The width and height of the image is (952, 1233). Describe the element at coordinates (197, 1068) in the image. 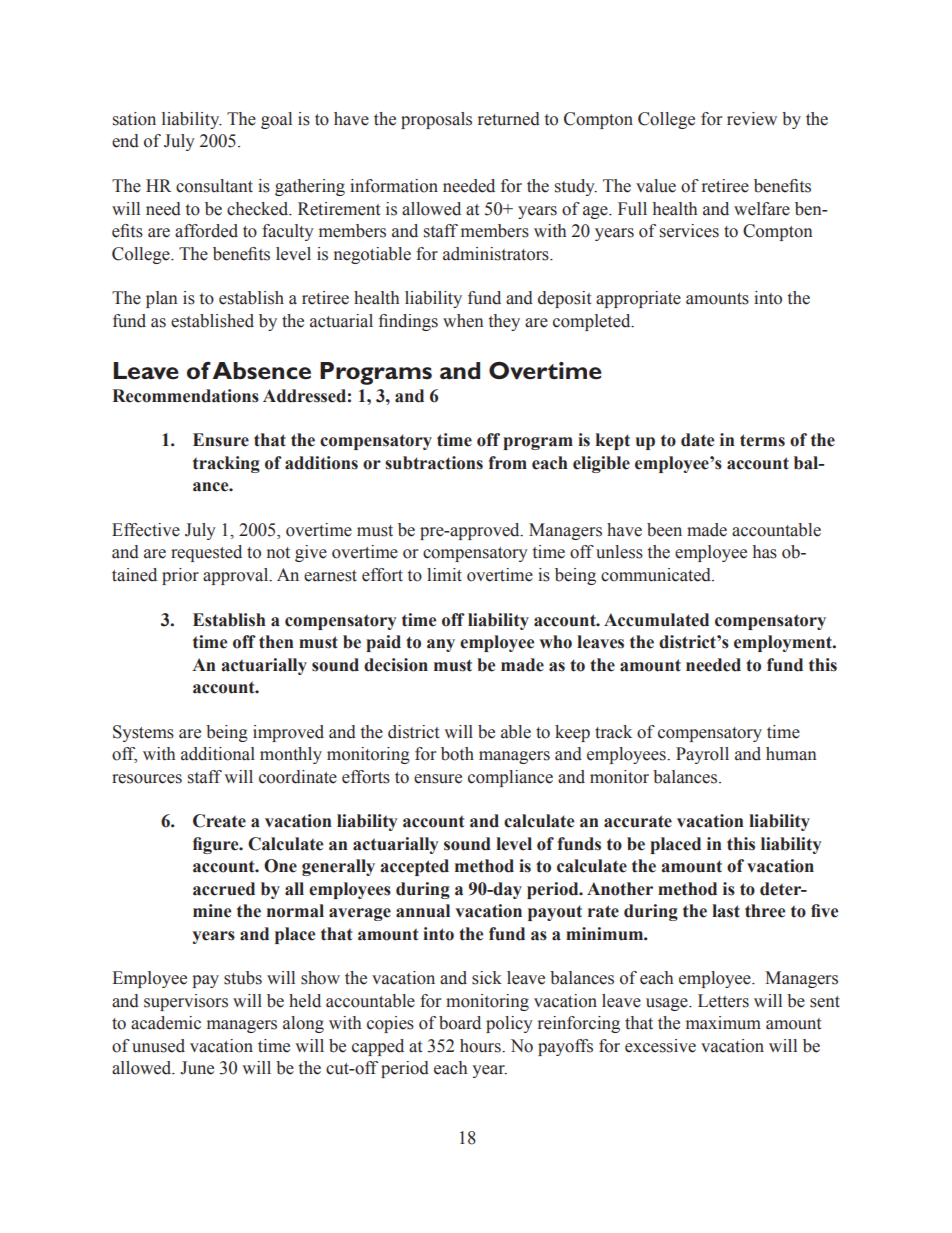

I see `June` at that location.
